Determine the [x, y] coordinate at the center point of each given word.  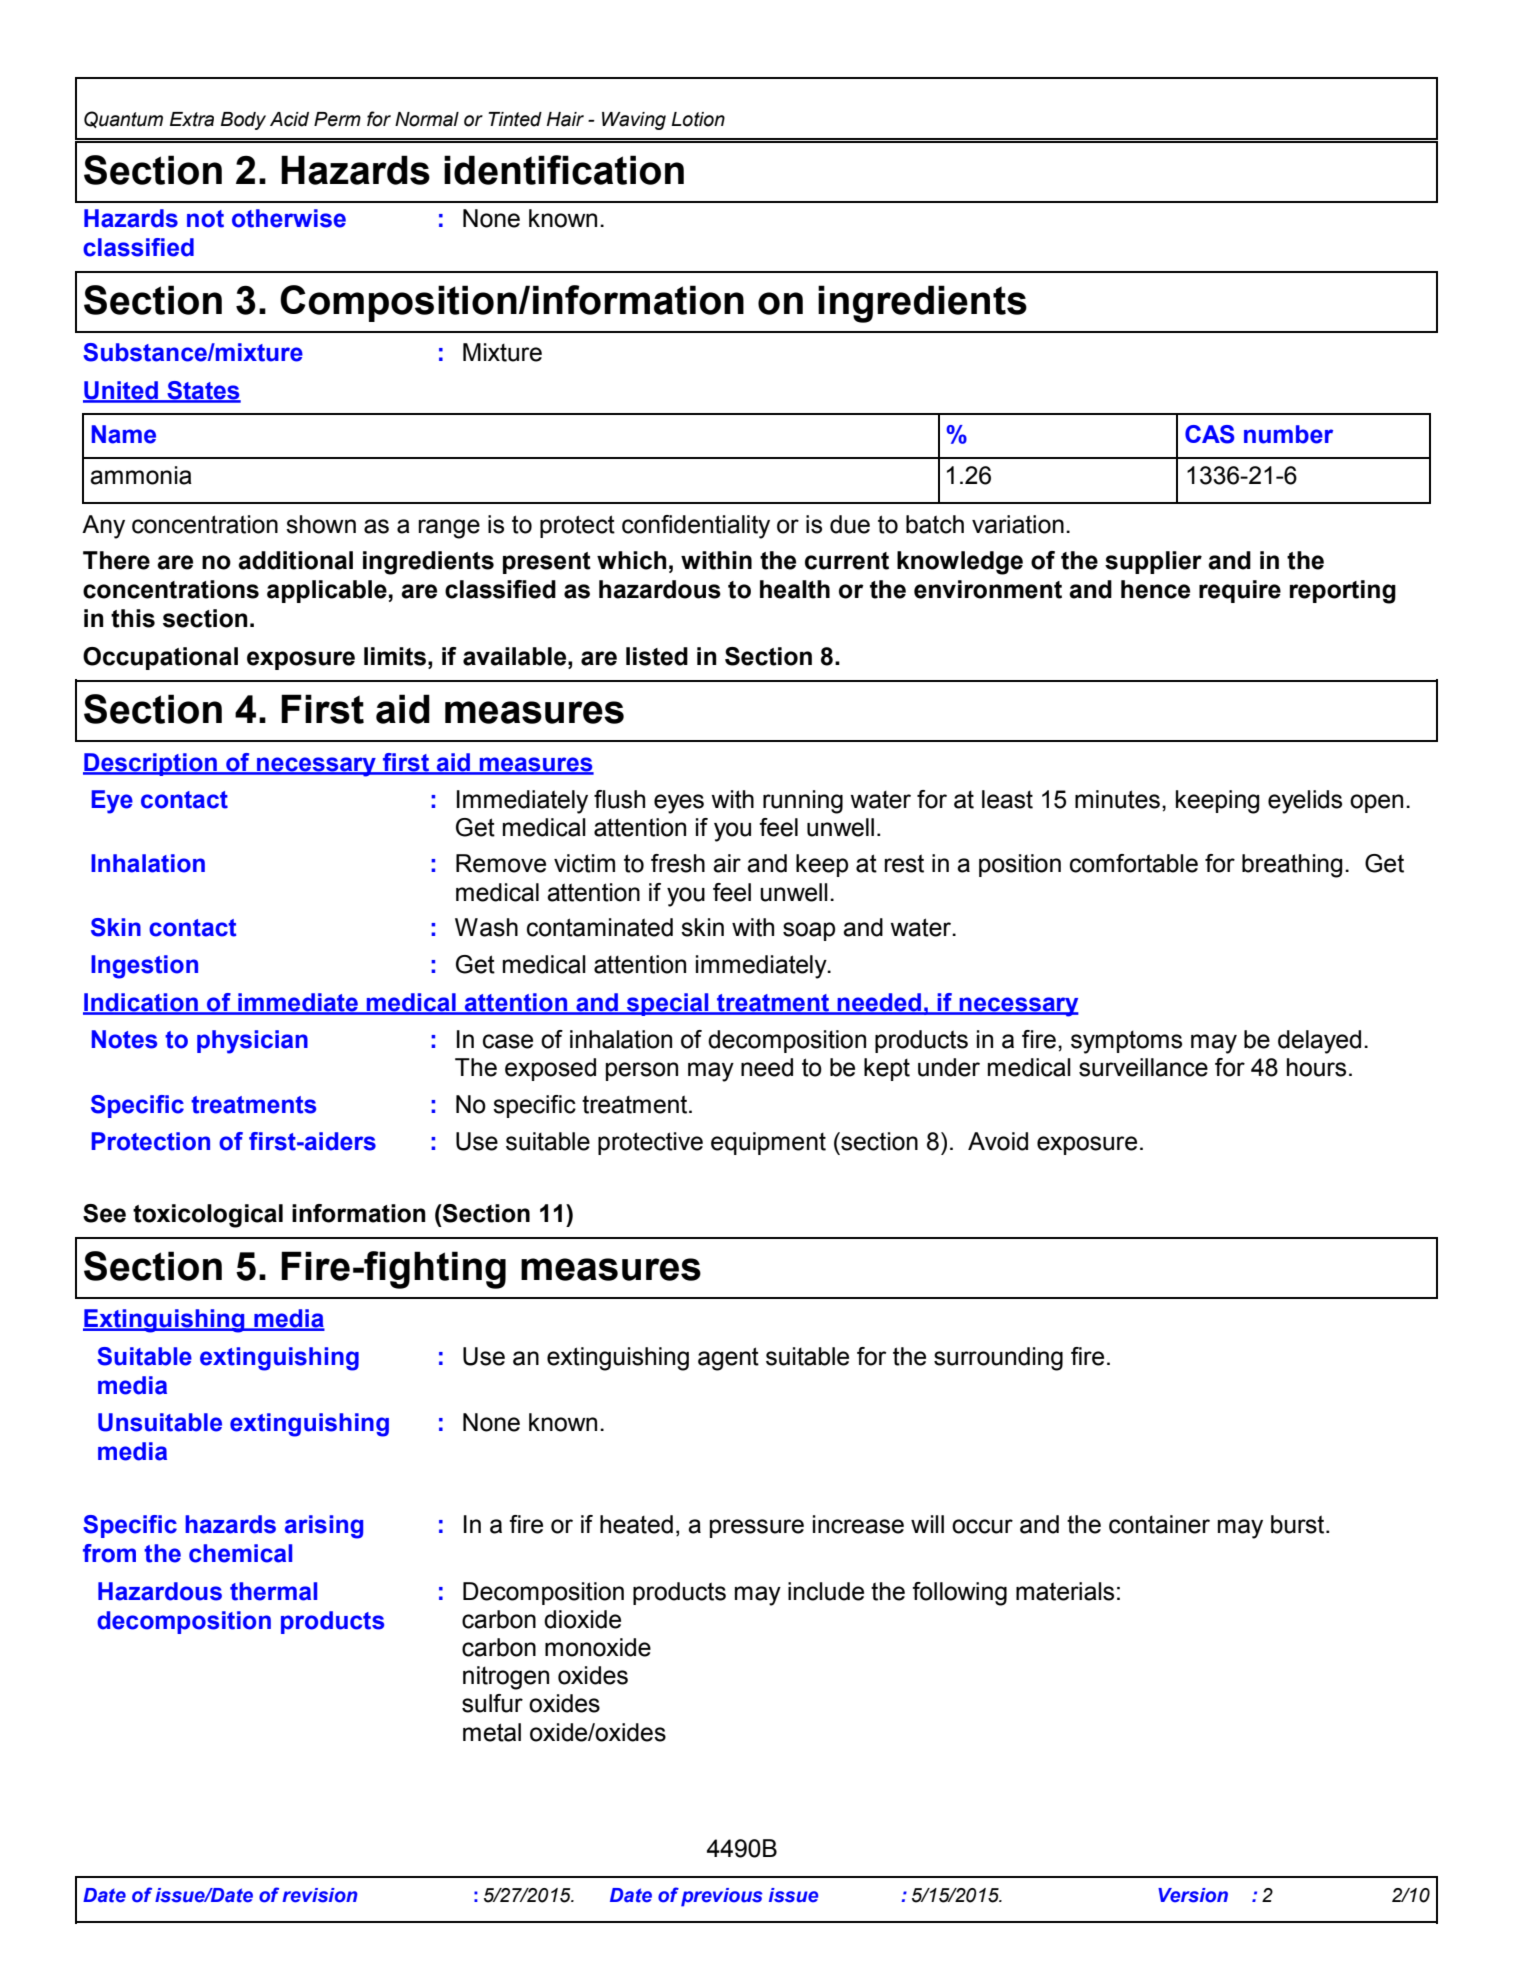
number [1288, 434]
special [668, 1004]
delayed [1319, 1042]
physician [252, 1042]
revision [320, 1895]
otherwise [289, 218]
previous [722, 1897]
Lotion [698, 119]
